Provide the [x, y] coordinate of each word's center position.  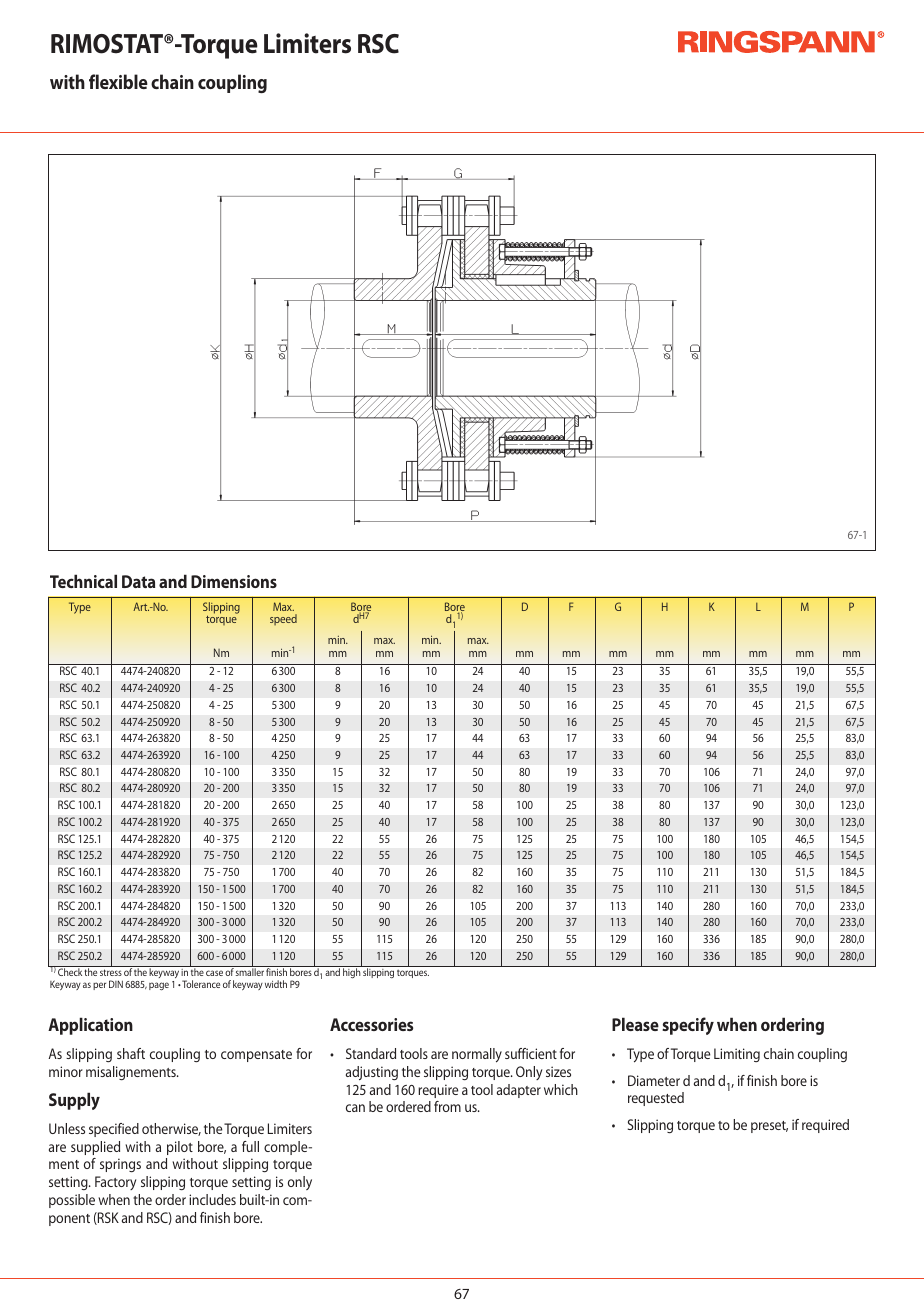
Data [138, 581]
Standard [371, 1053]
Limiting [737, 1055]
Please [635, 1024]
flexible [118, 81]
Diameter [654, 1080]
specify [688, 1026]
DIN [116, 984]
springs [120, 1165]
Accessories [371, 1024]
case [214, 973]
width [276, 984]
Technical [83, 581]
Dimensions [234, 581]
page [159, 986]
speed [283, 619]
